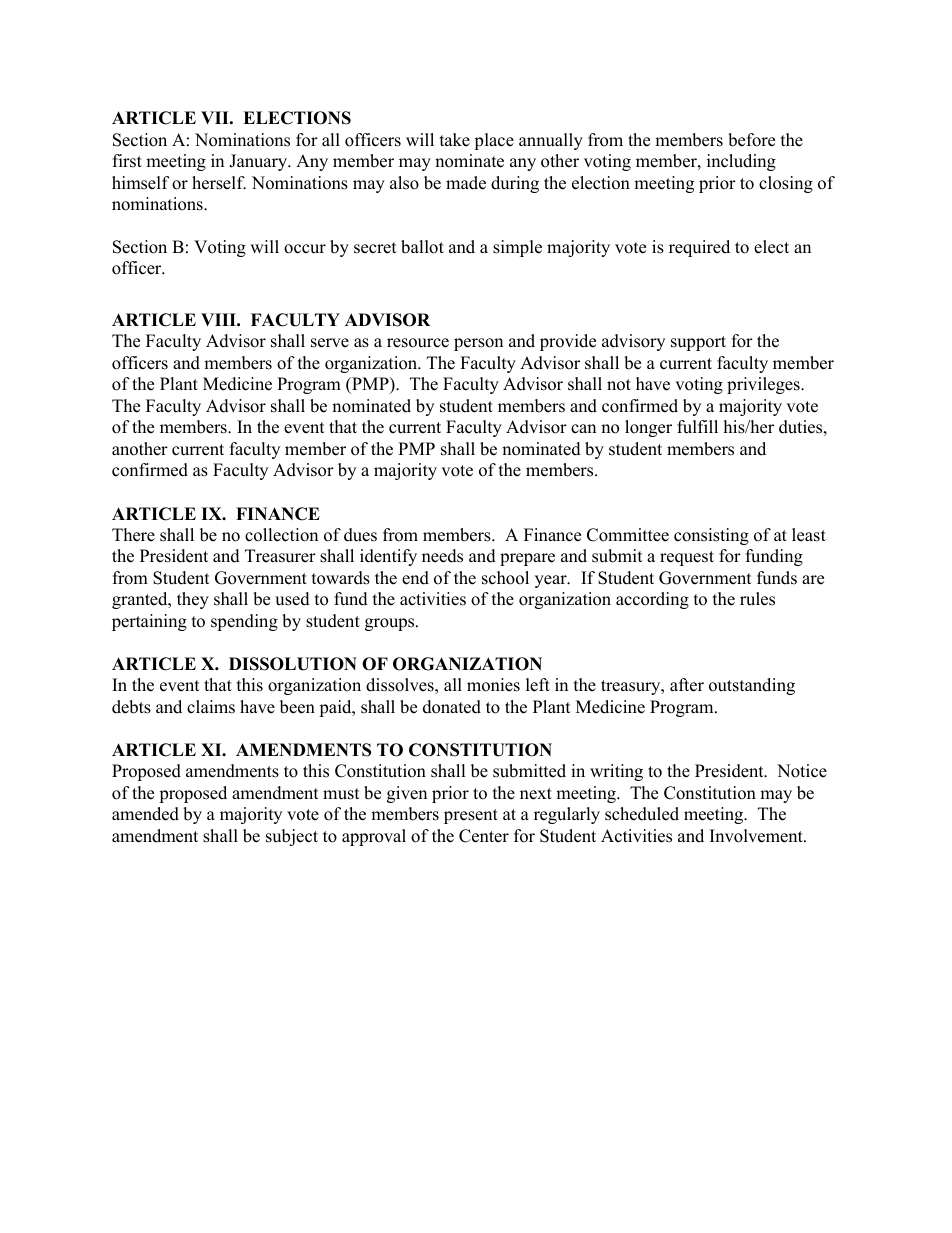 The height and width of the image is (1233, 952). Describe the element at coordinates (478, 344) in the image. I see `person` at that location.
